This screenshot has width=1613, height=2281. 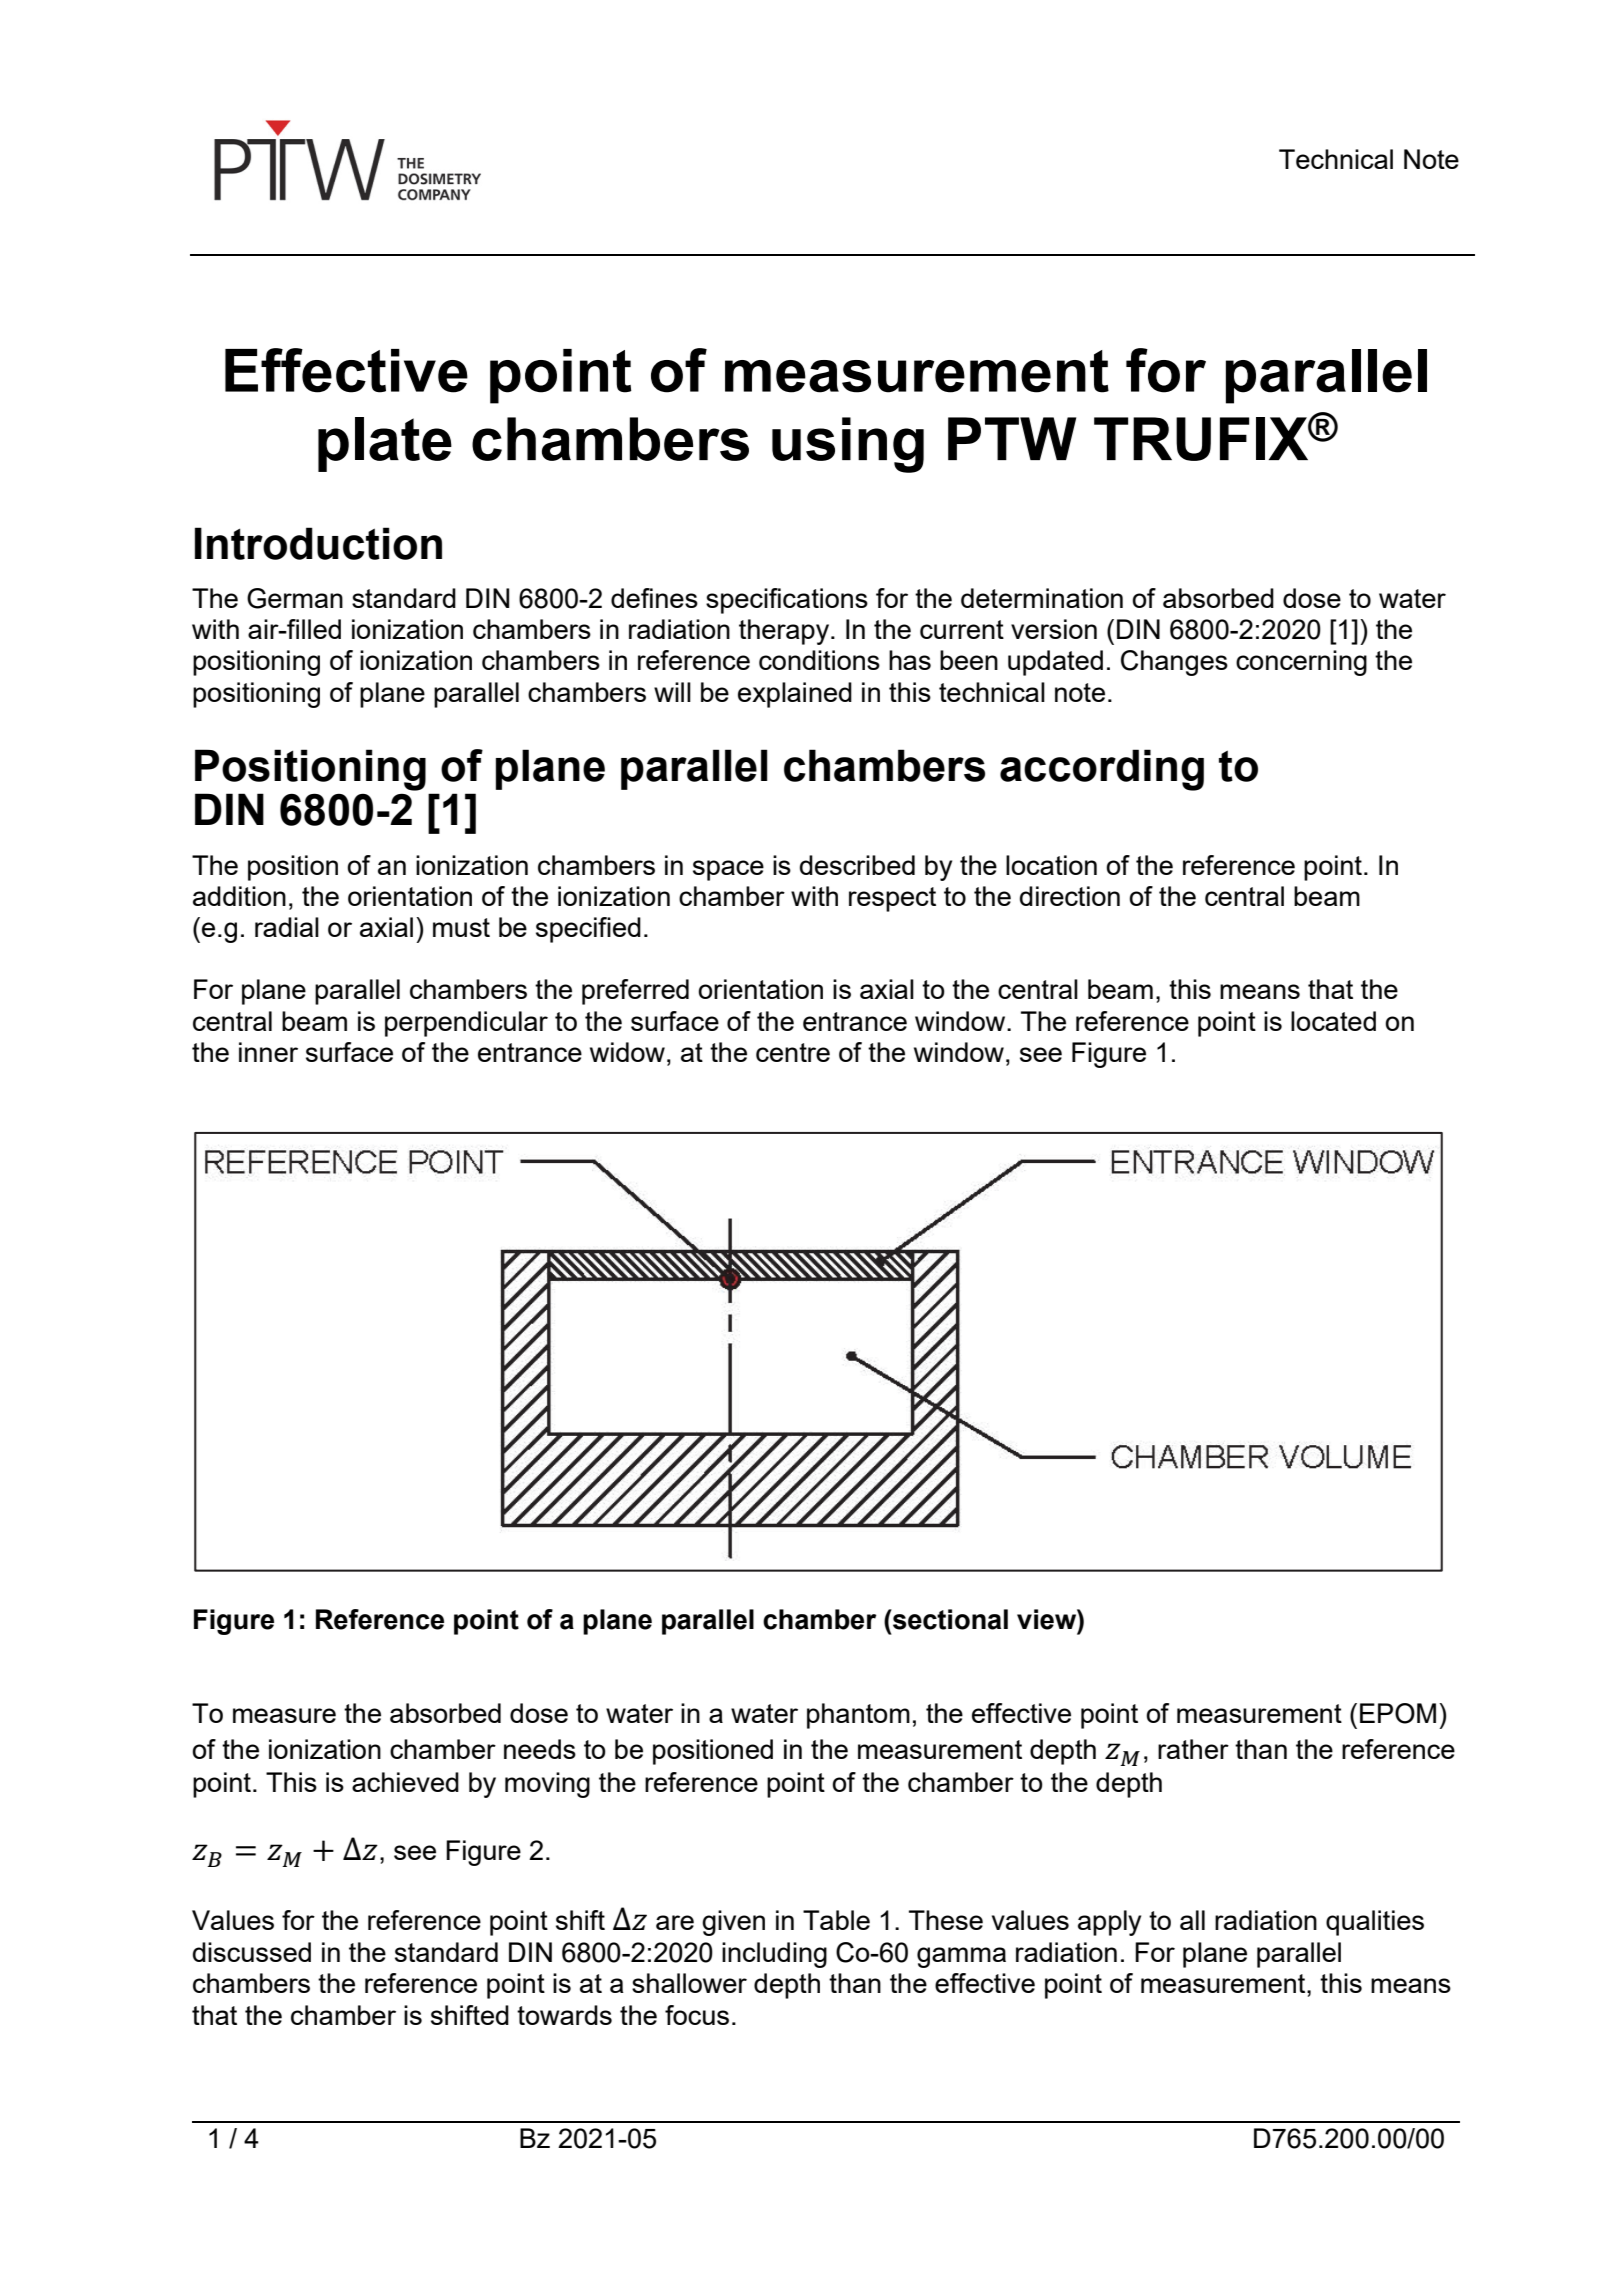 What do you see at coordinates (793, 1052) in the screenshot?
I see `centre` at bounding box center [793, 1052].
